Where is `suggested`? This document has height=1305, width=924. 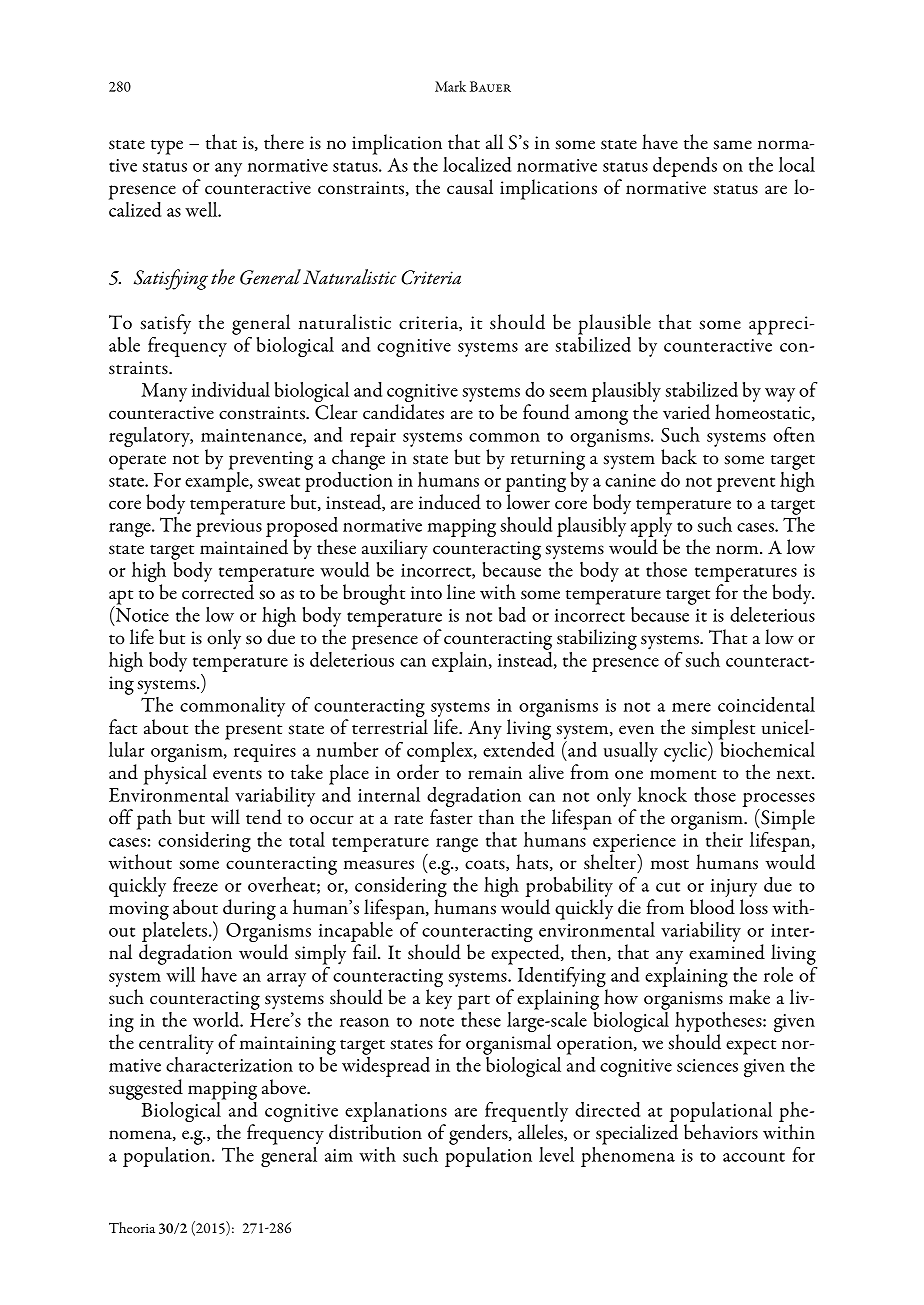
suggested is located at coordinates (146, 1091).
